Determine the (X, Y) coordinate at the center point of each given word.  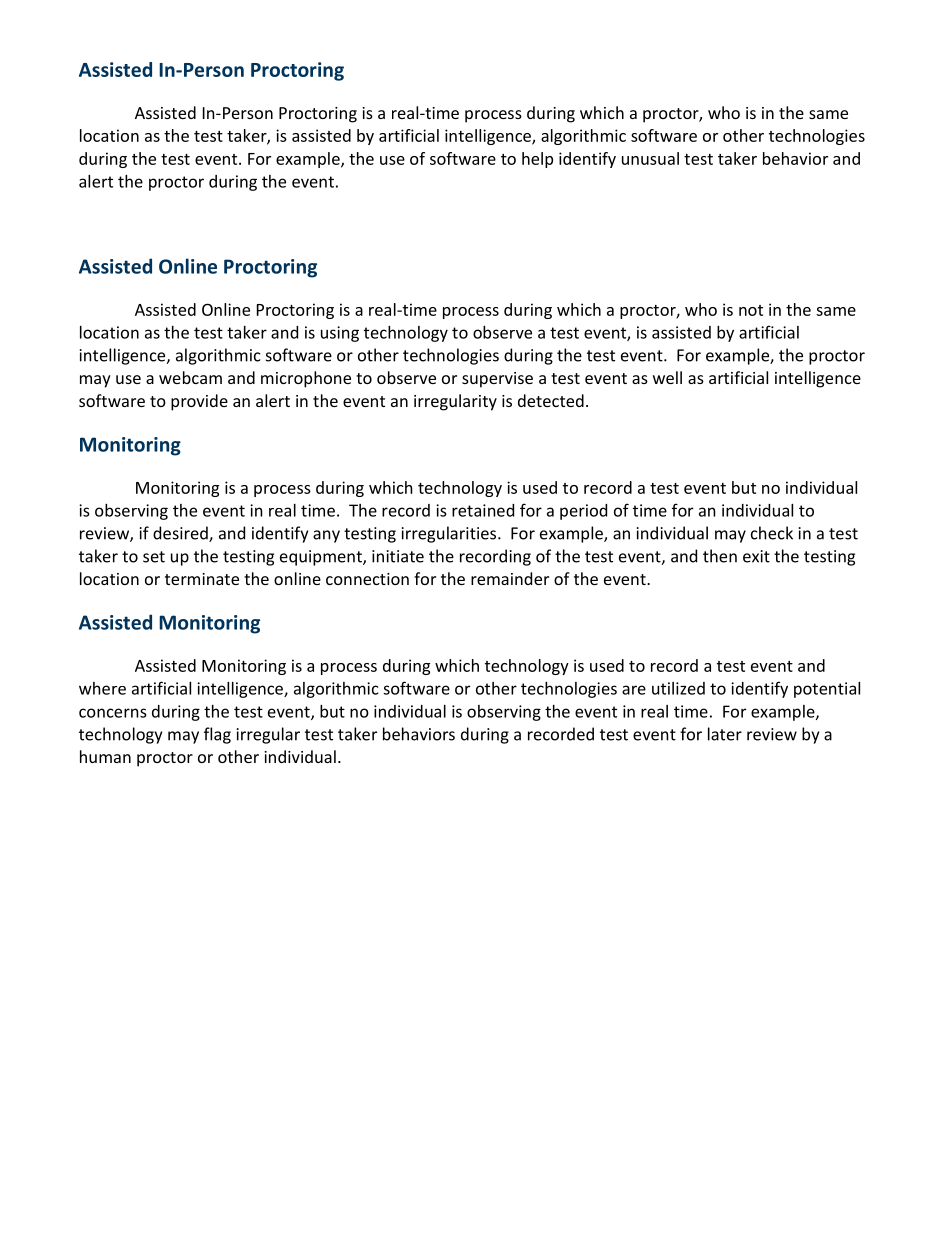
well (667, 377)
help (537, 160)
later (725, 734)
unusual (650, 158)
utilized (678, 688)
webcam (190, 377)
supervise (497, 380)
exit (756, 556)
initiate (398, 556)
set (154, 557)
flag (217, 735)
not (751, 310)
